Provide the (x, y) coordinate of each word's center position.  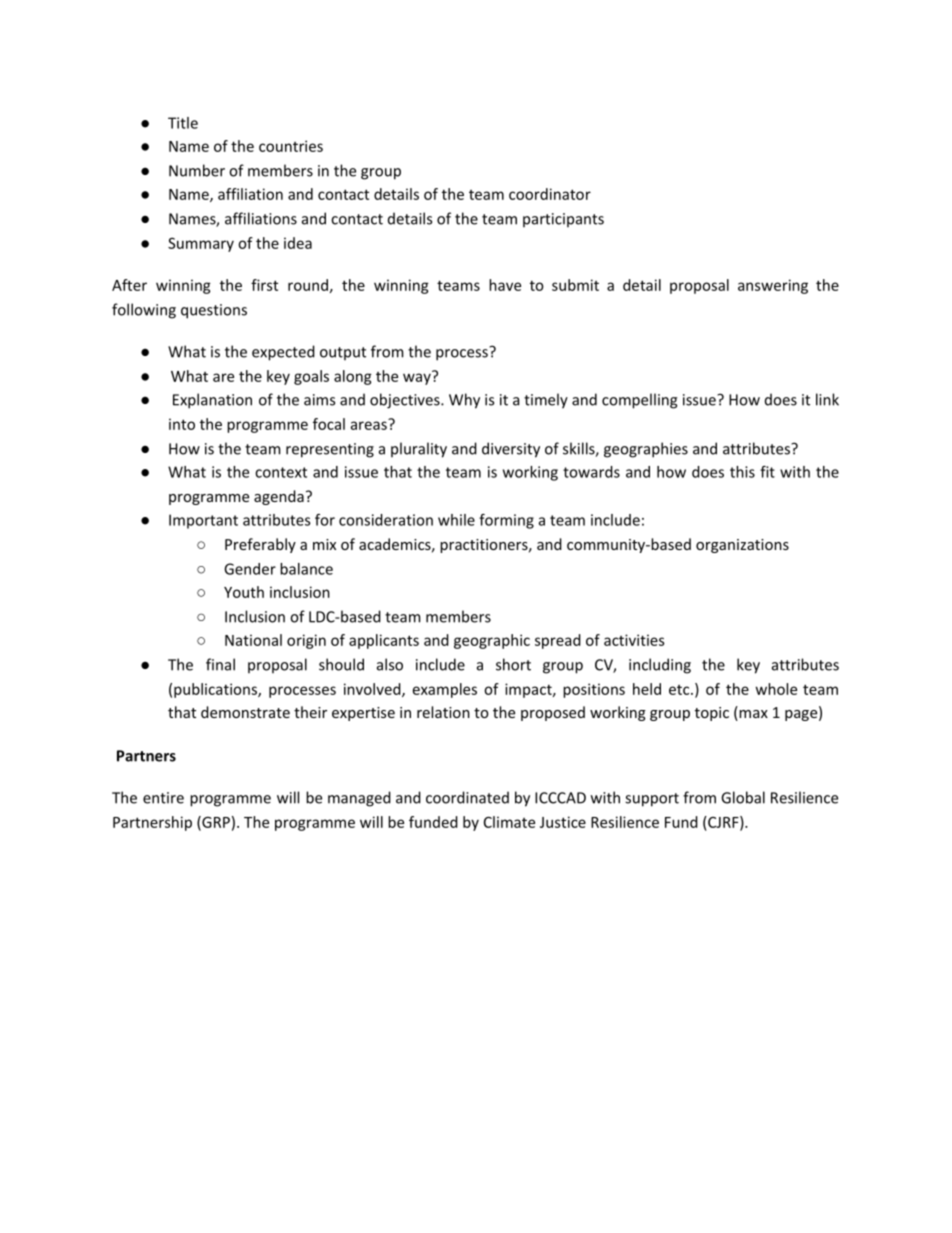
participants (563, 220)
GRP (215, 823)
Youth (244, 592)
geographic (492, 641)
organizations (742, 546)
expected (283, 353)
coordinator (550, 194)
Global (743, 797)
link (827, 399)
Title (183, 123)
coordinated (467, 797)
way (418, 378)
